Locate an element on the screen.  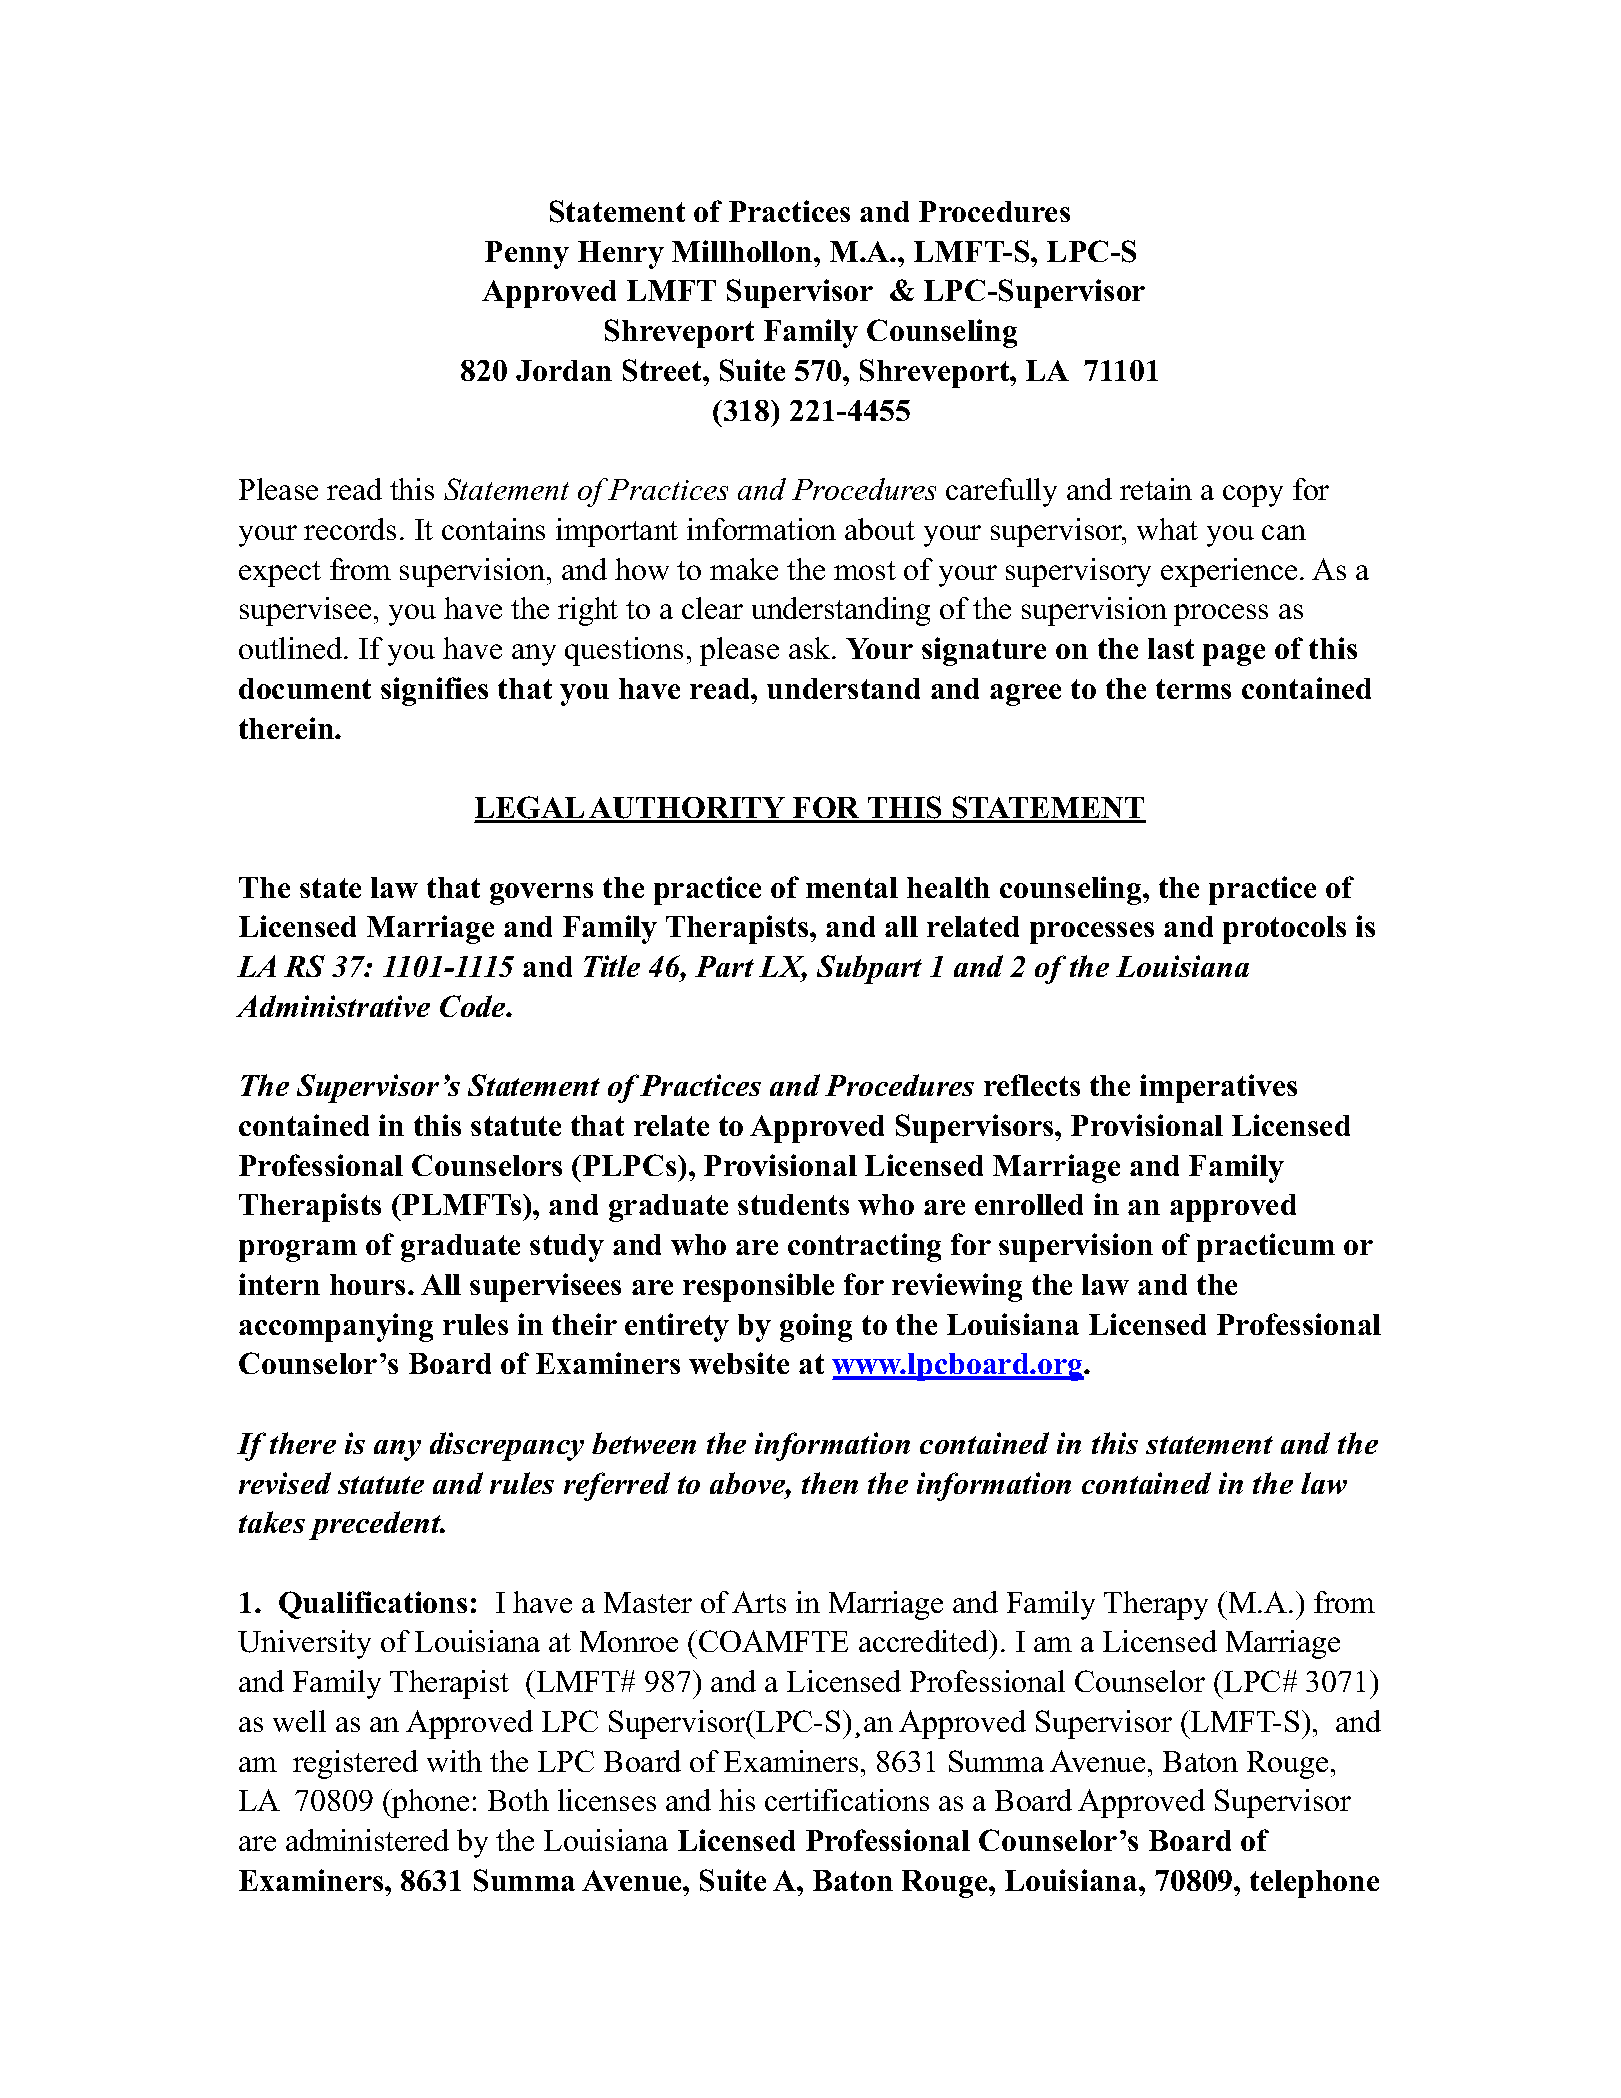
Title is located at coordinates (612, 966).
